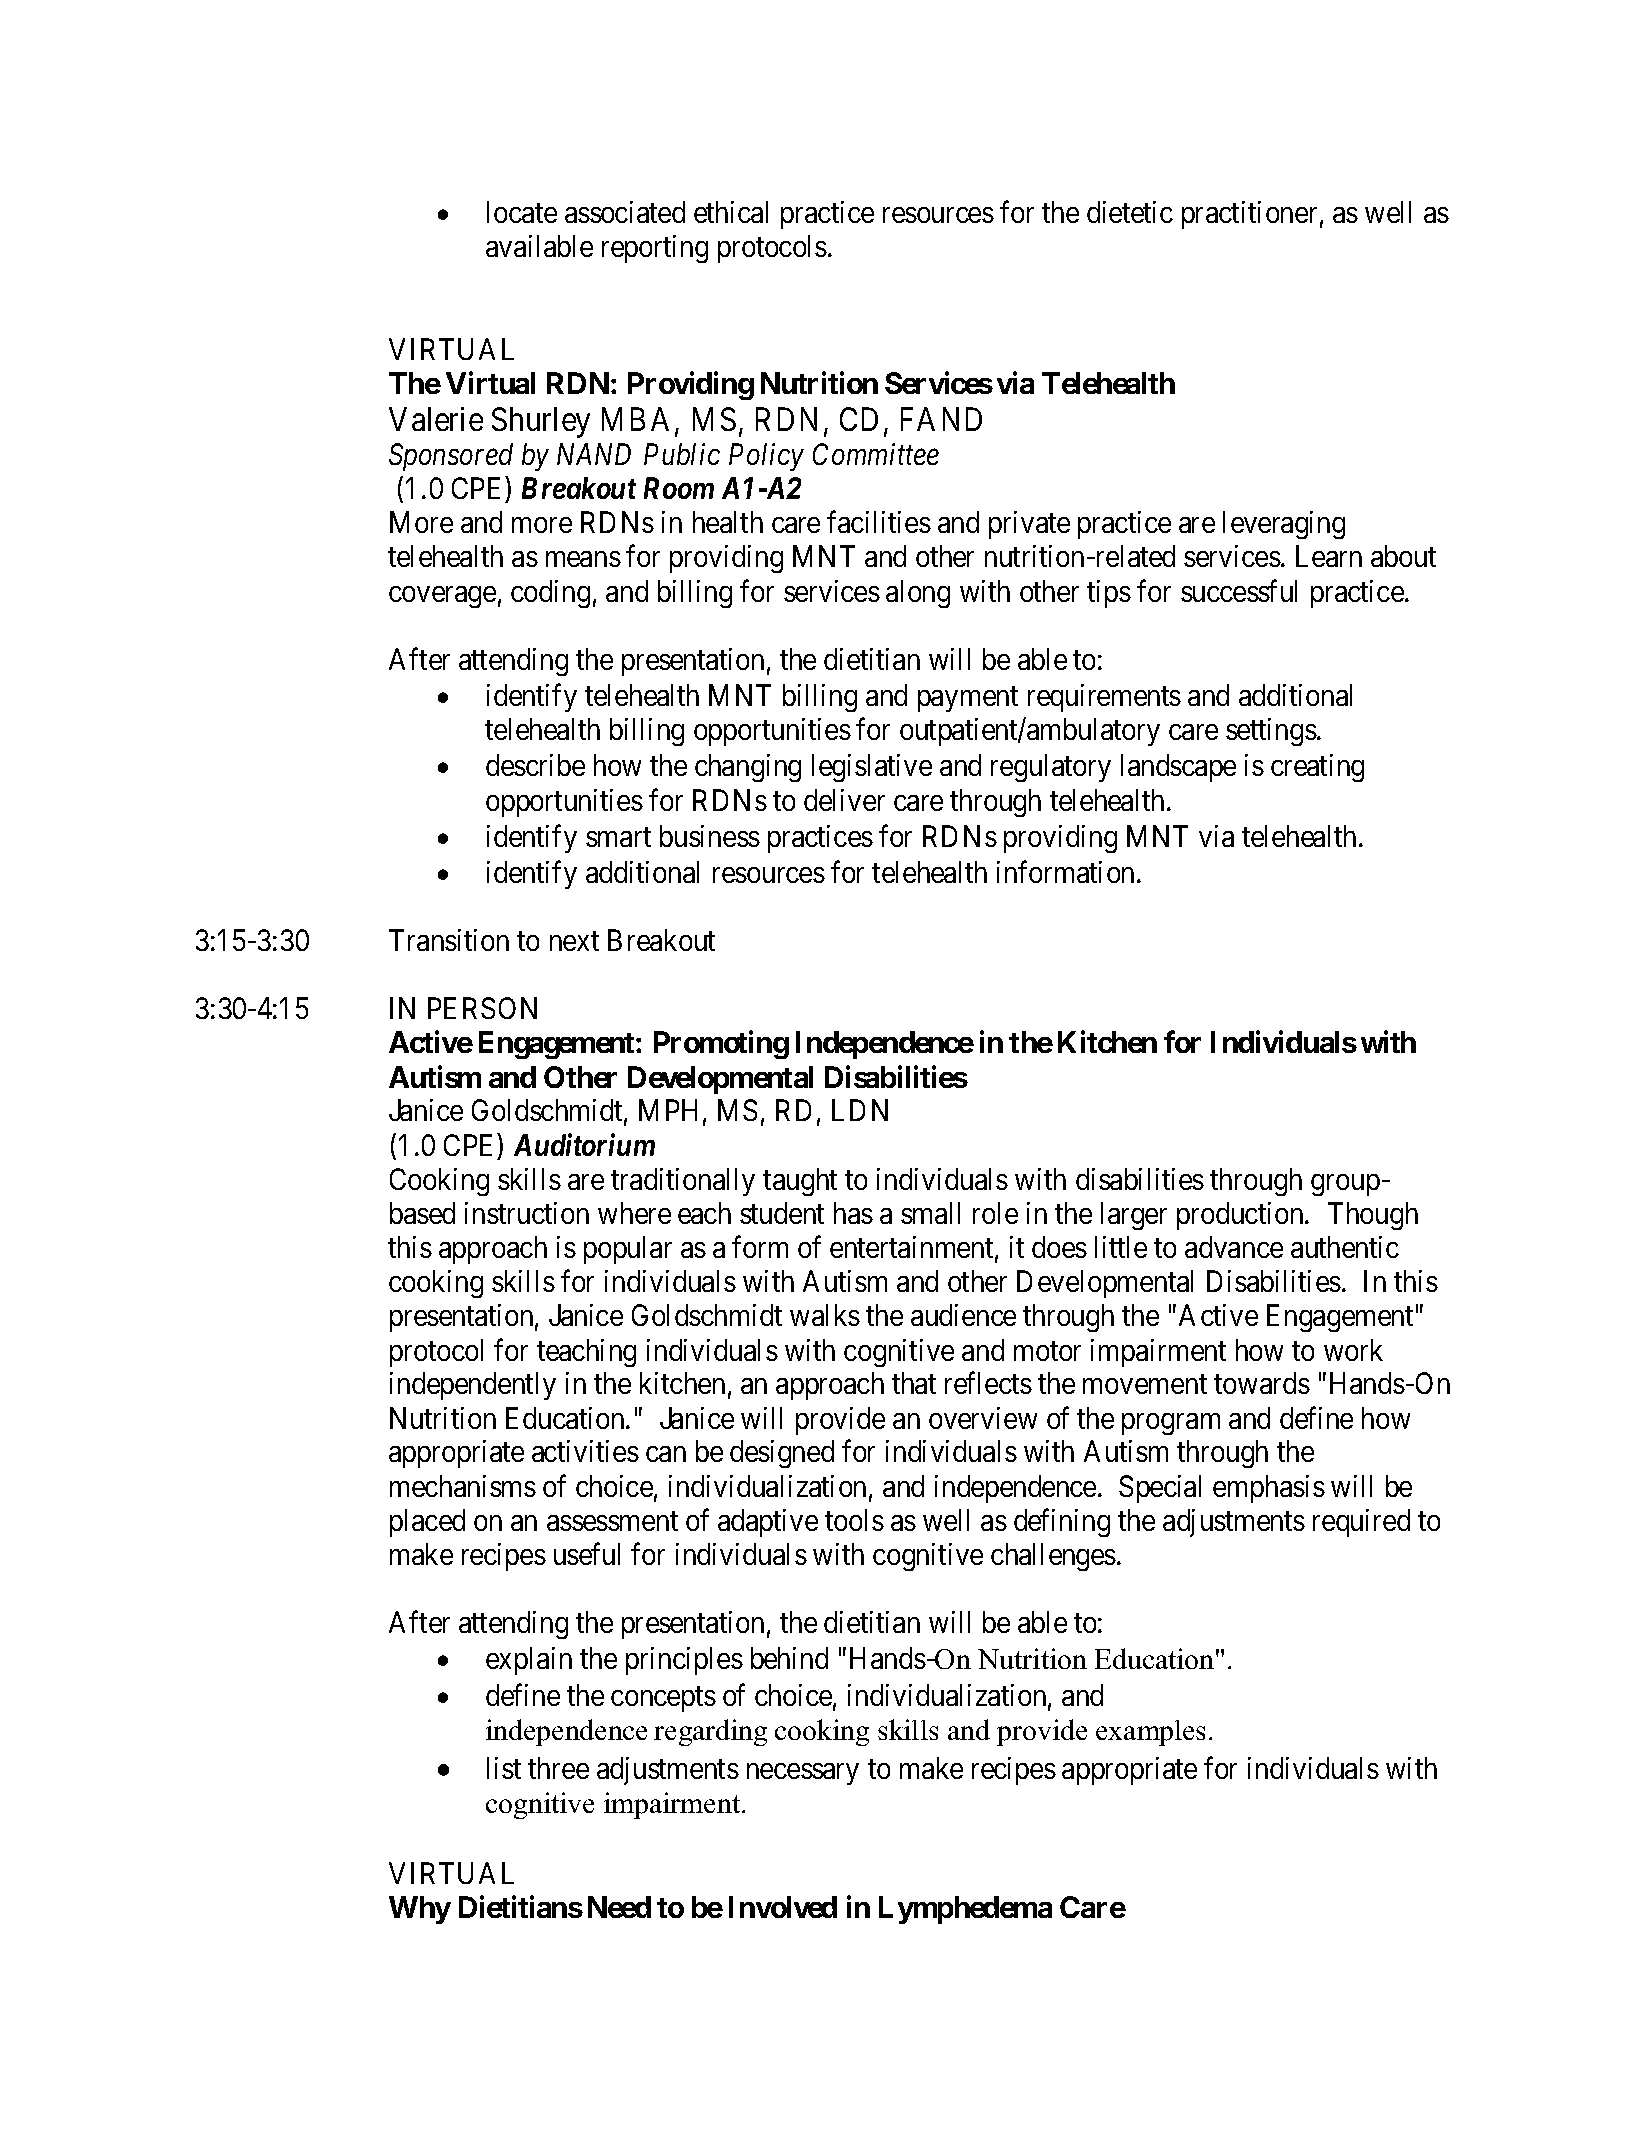 The image size is (1650, 2135). What do you see at coordinates (522, 212) in the image?
I see `locate` at bounding box center [522, 212].
